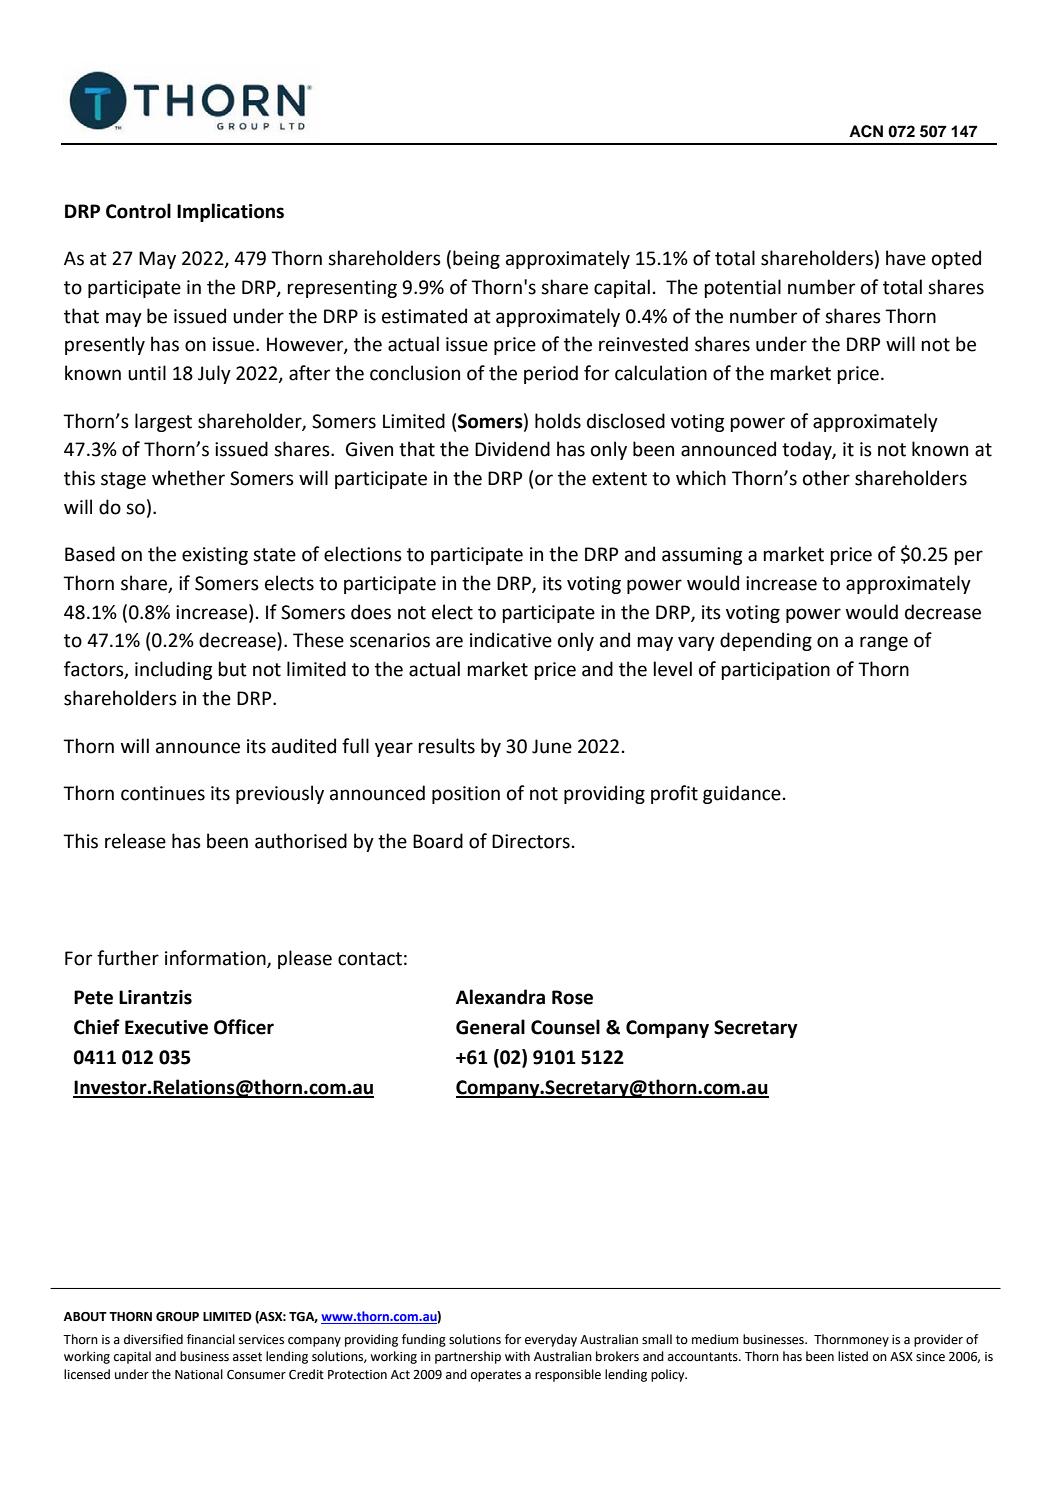 The height and width of the image is (1497, 1058). I want to click on financial, so click(211, 1339).
